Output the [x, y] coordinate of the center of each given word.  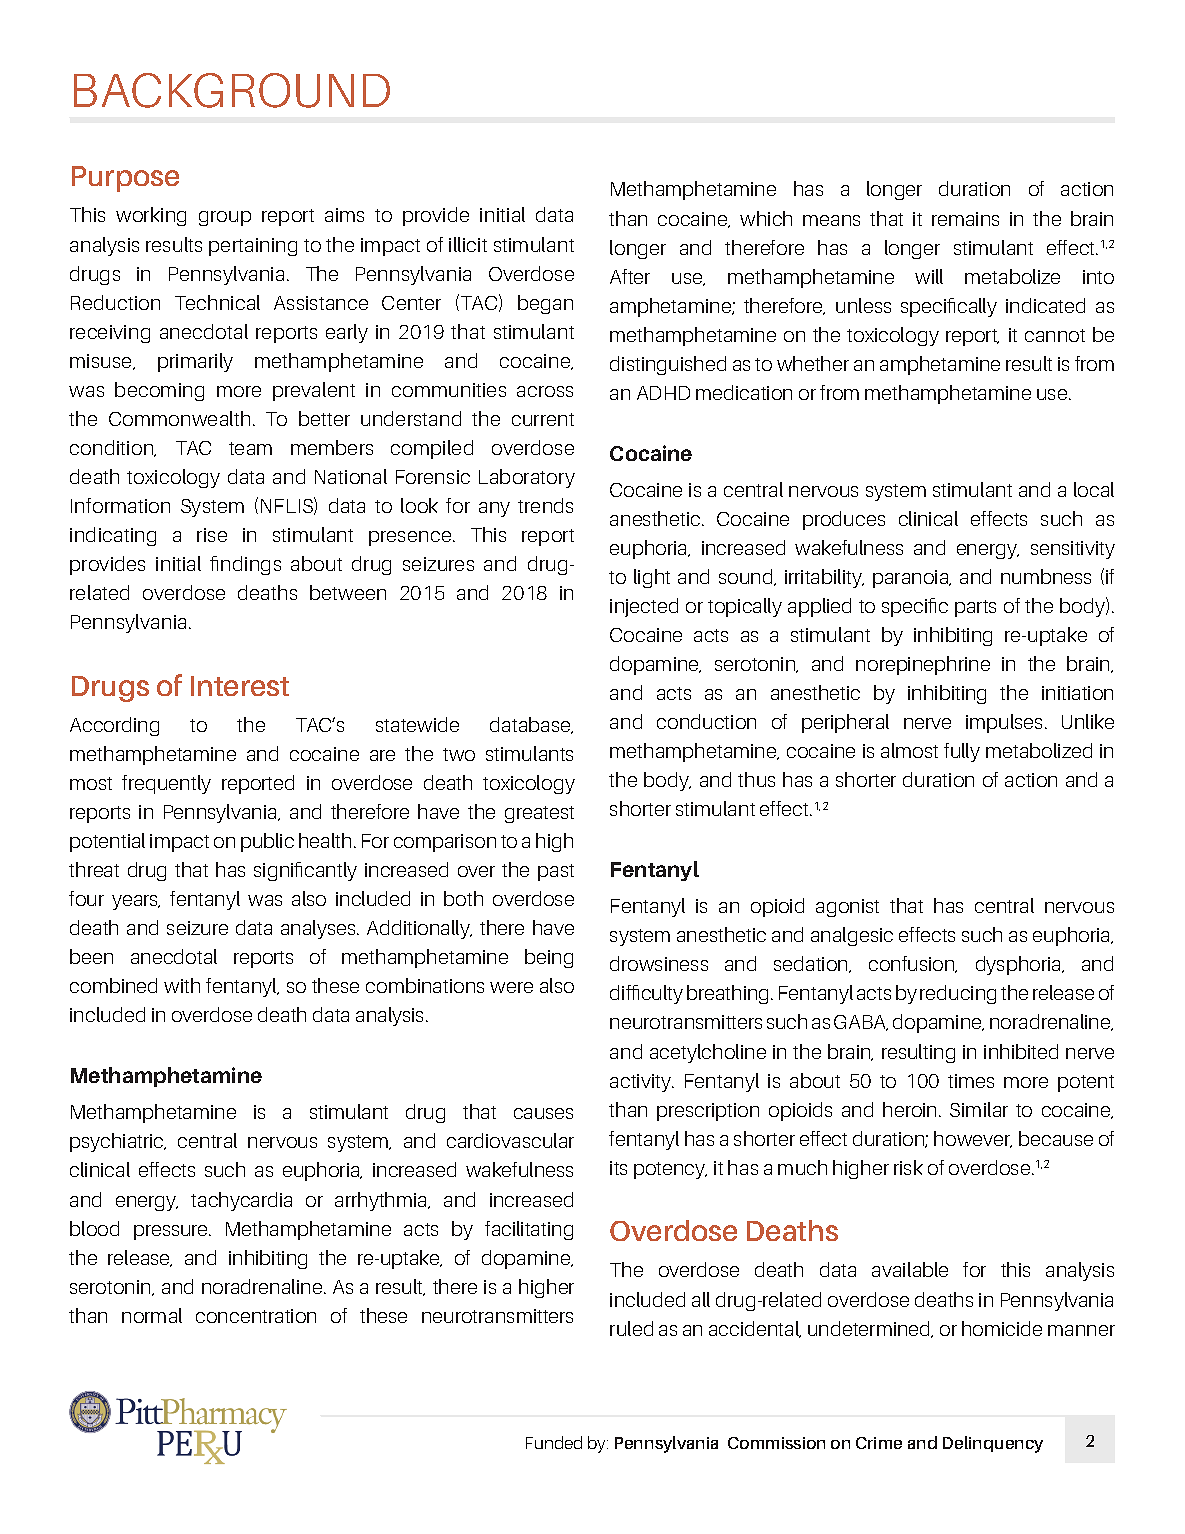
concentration [256, 1316]
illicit [468, 244]
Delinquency [993, 1444]
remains [965, 219]
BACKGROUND [232, 90]
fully [962, 752]
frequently [166, 784]
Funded [554, 1442]
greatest [539, 814]
